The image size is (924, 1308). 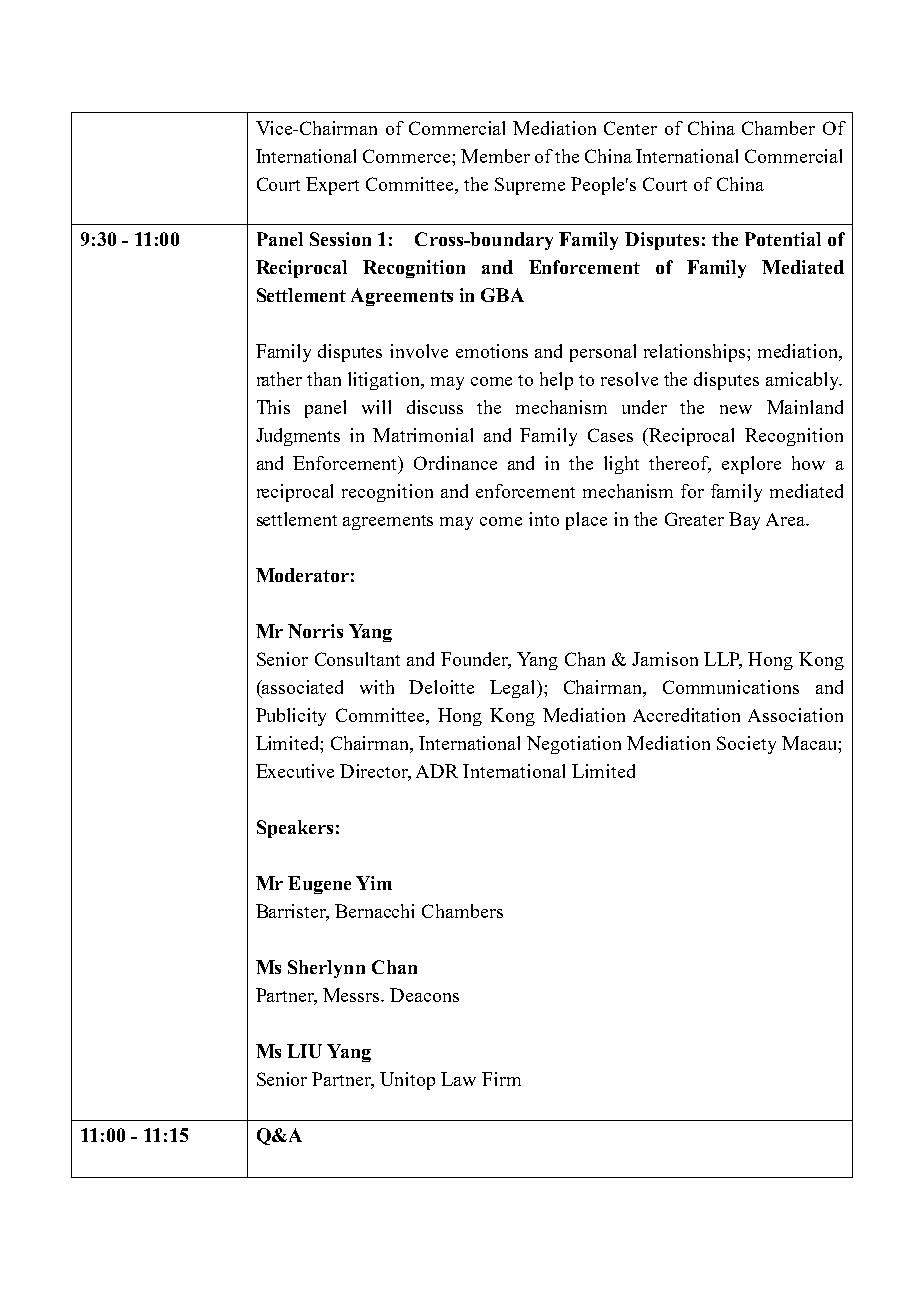 What do you see at coordinates (556, 381) in the image?
I see `help` at bounding box center [556, 381].
